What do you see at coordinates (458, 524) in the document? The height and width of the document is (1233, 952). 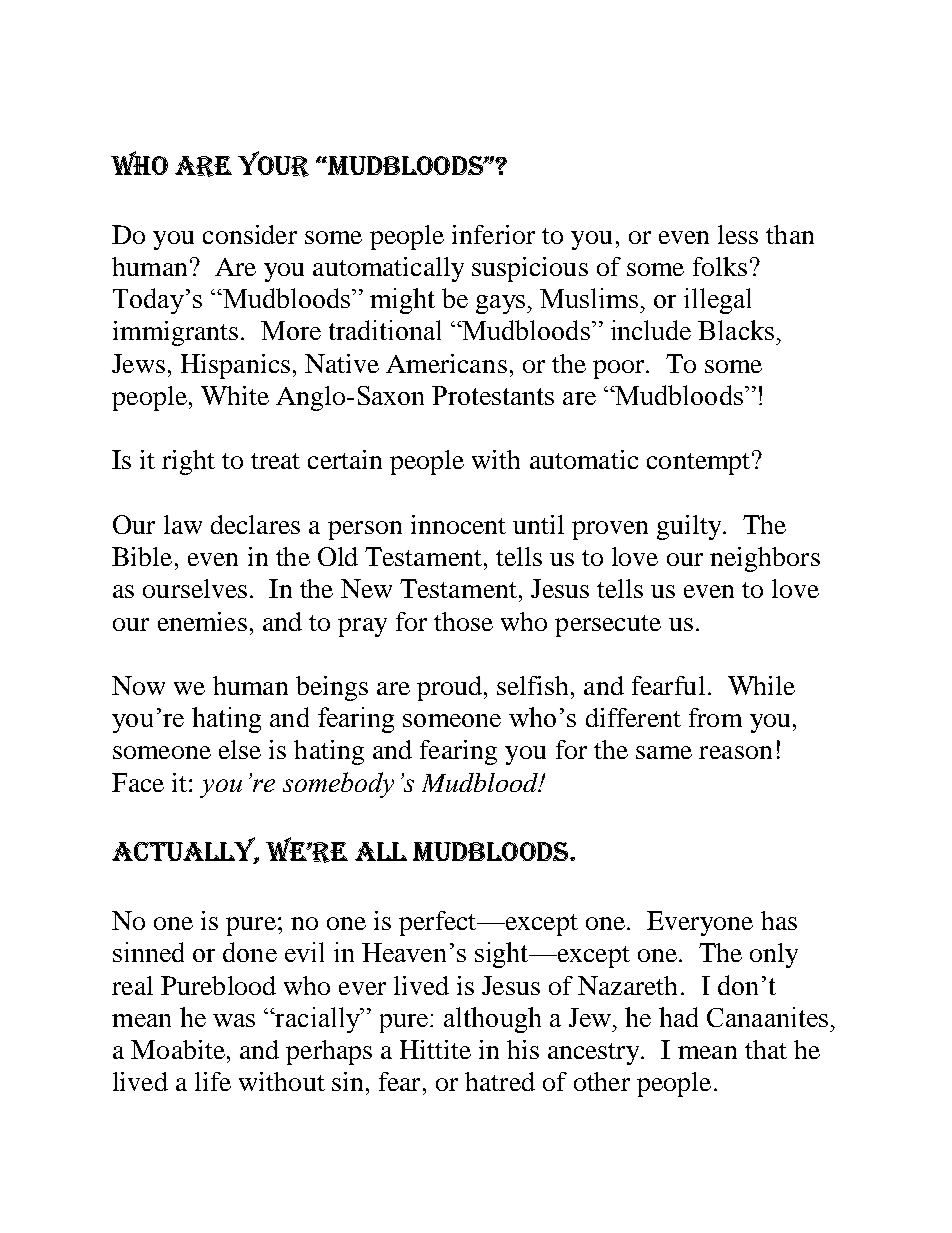 I see `innocent` at bounding box center [458, 524].
